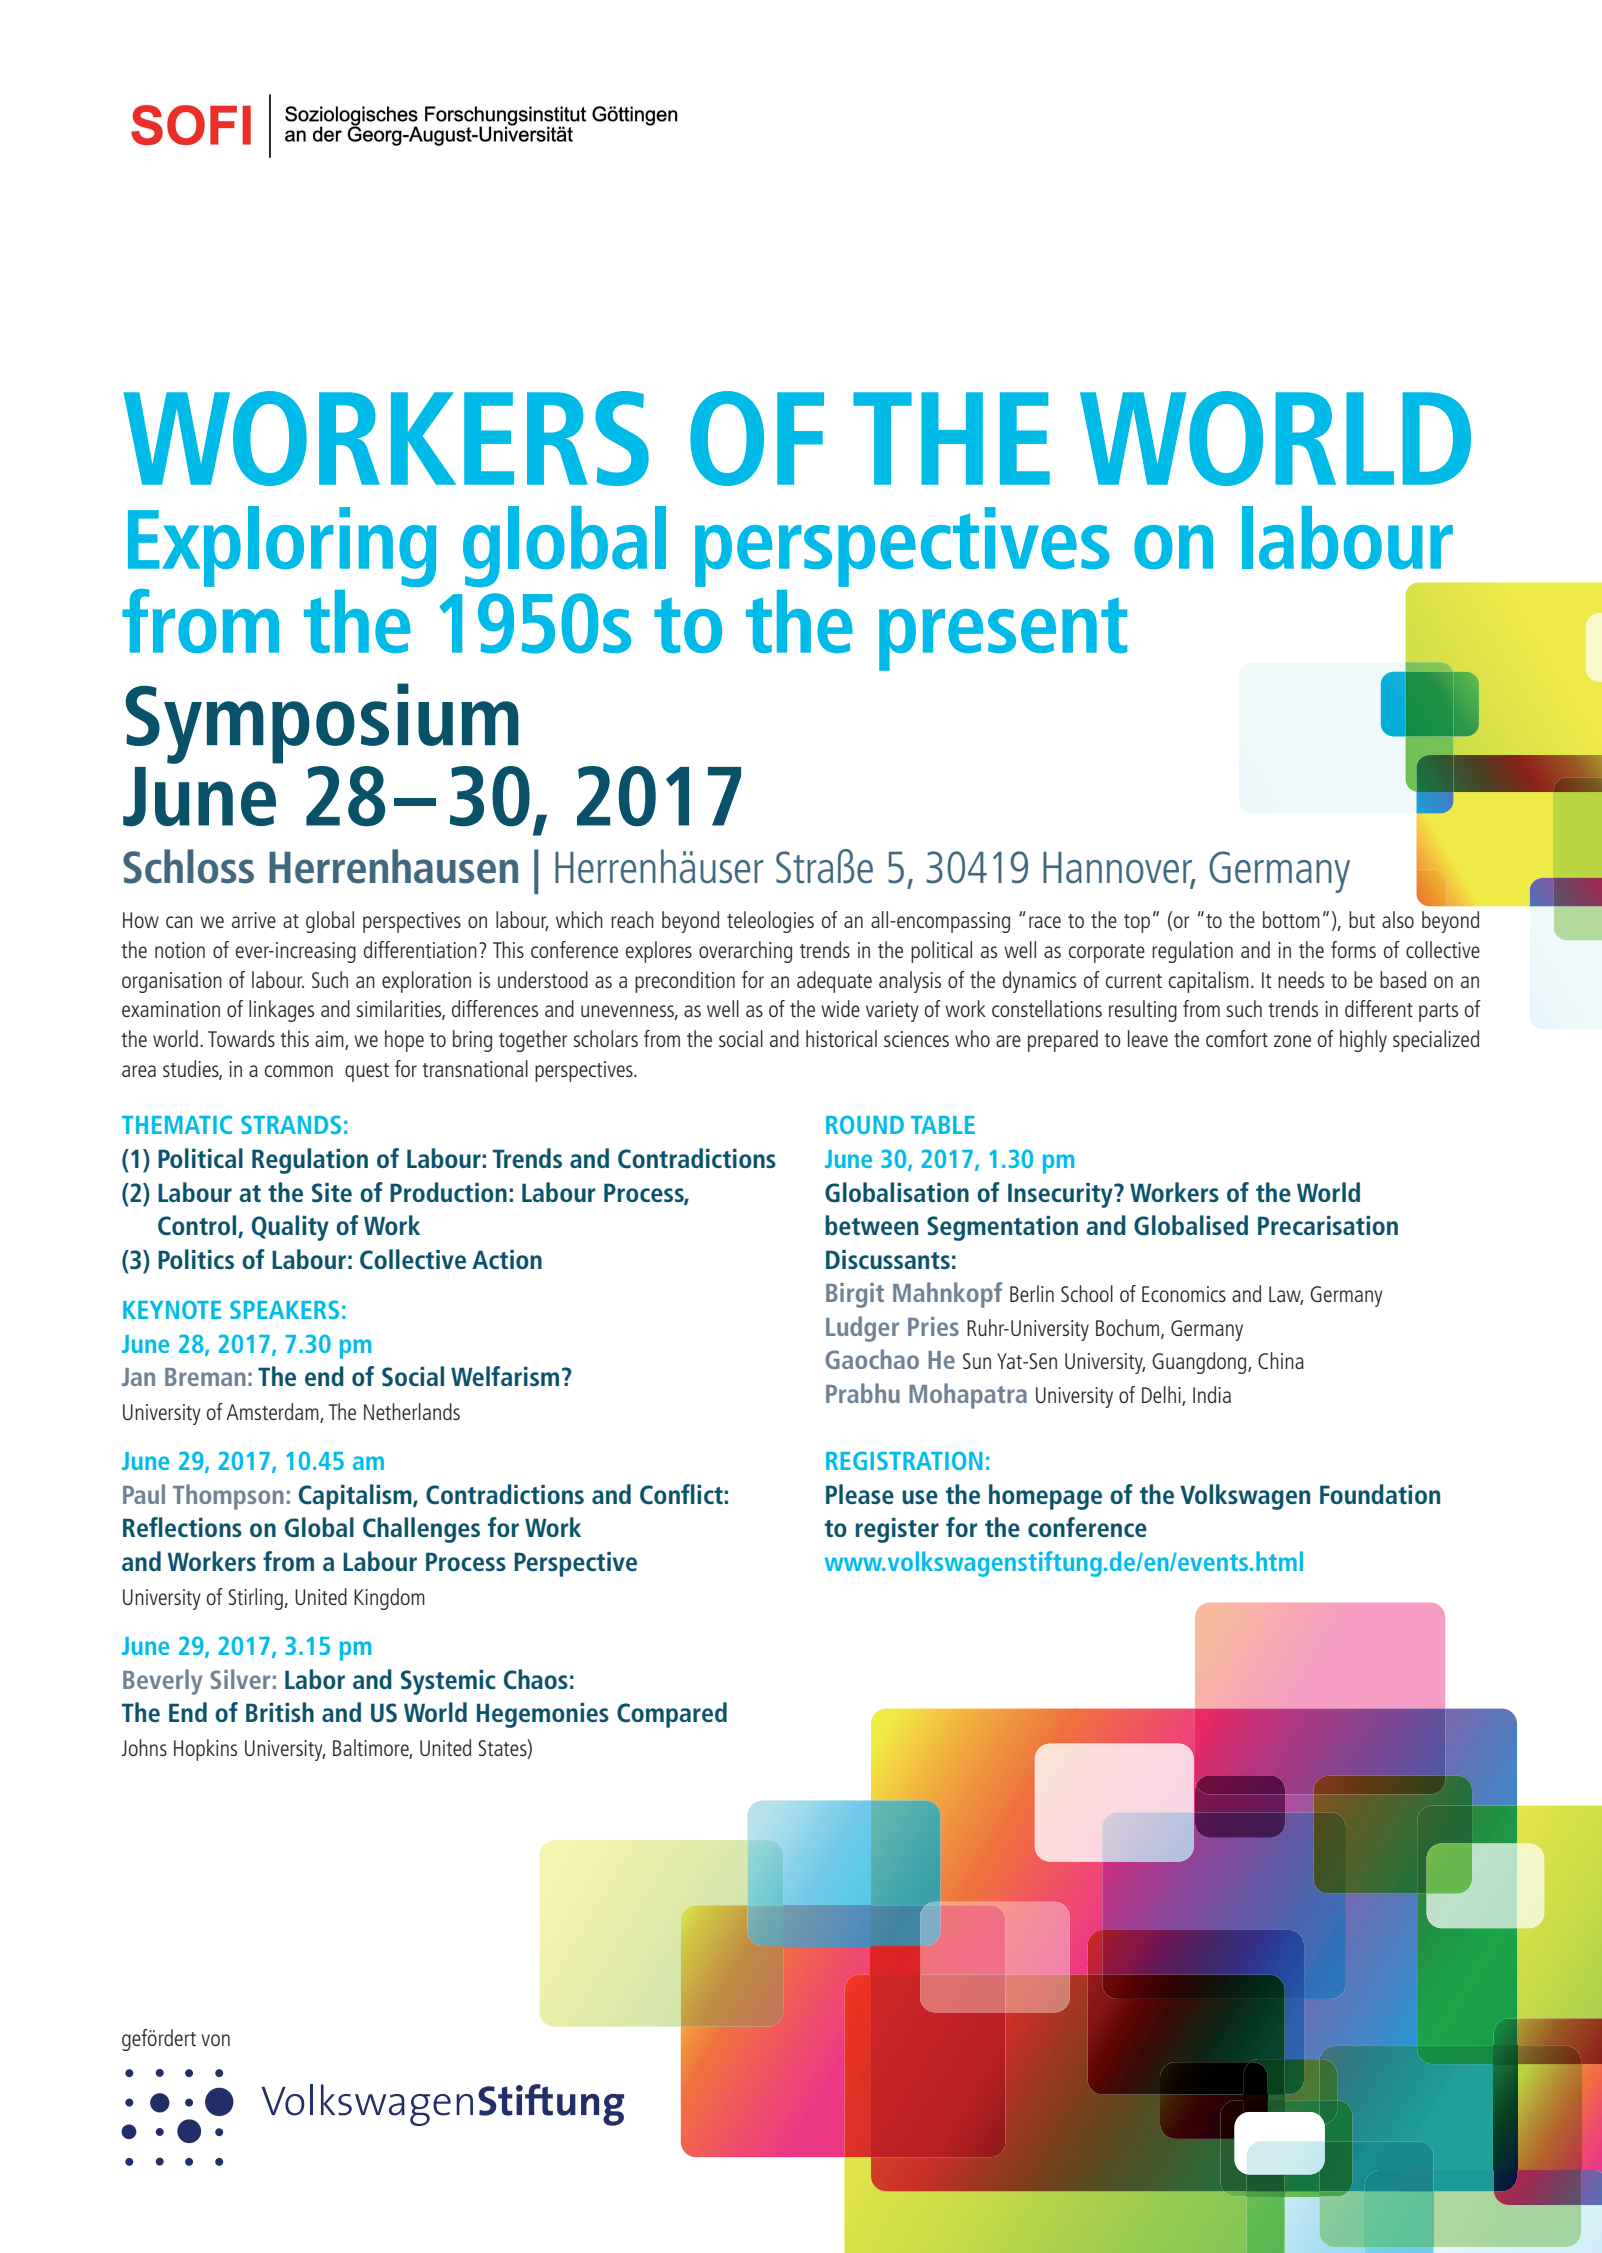 The width and height of the screenshot is (1602, 2253). I want to click on register, so click(897, 1530).
